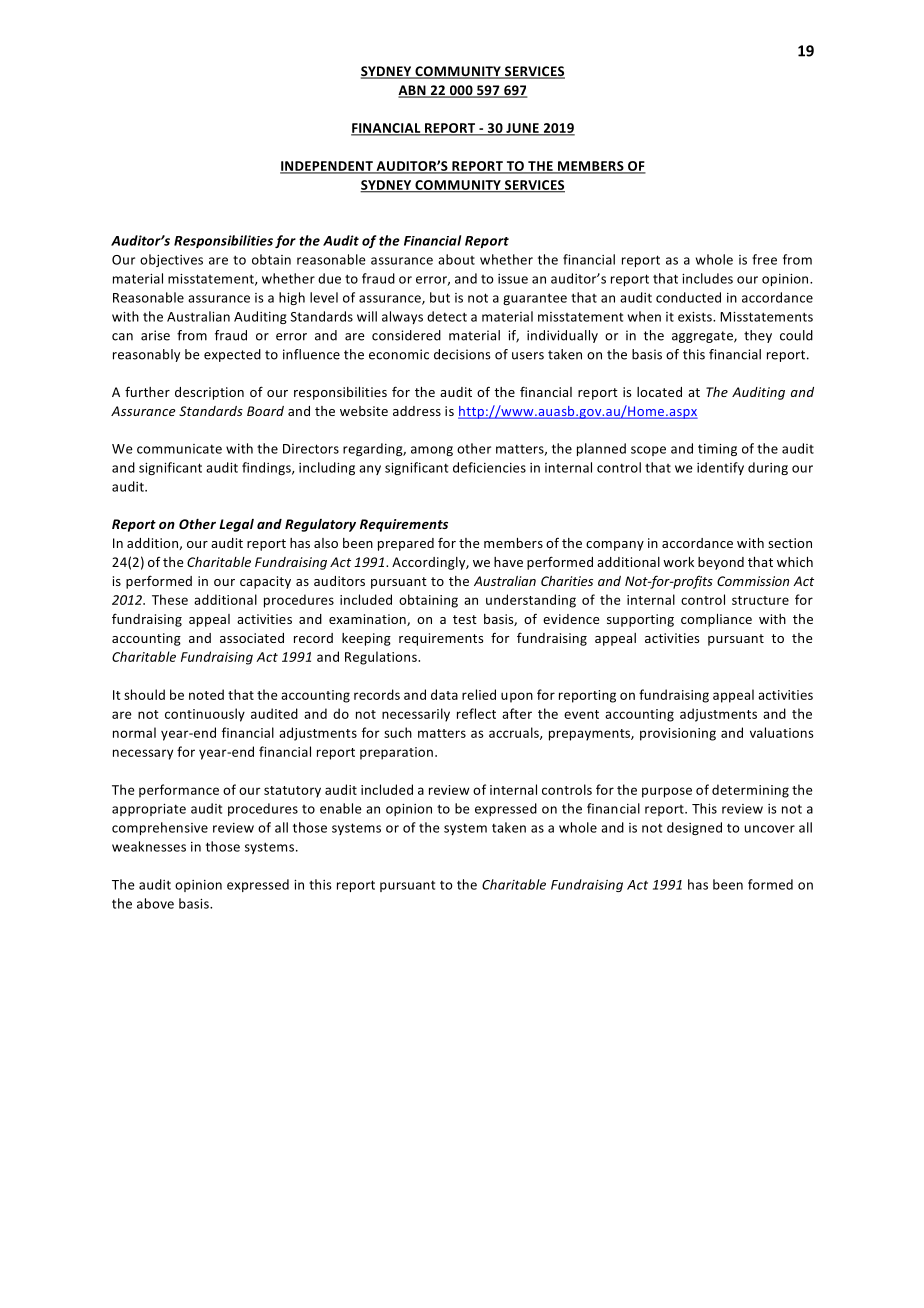  Describe the element at coordinates (341, 808) in the image. I see `enable` at that location.
